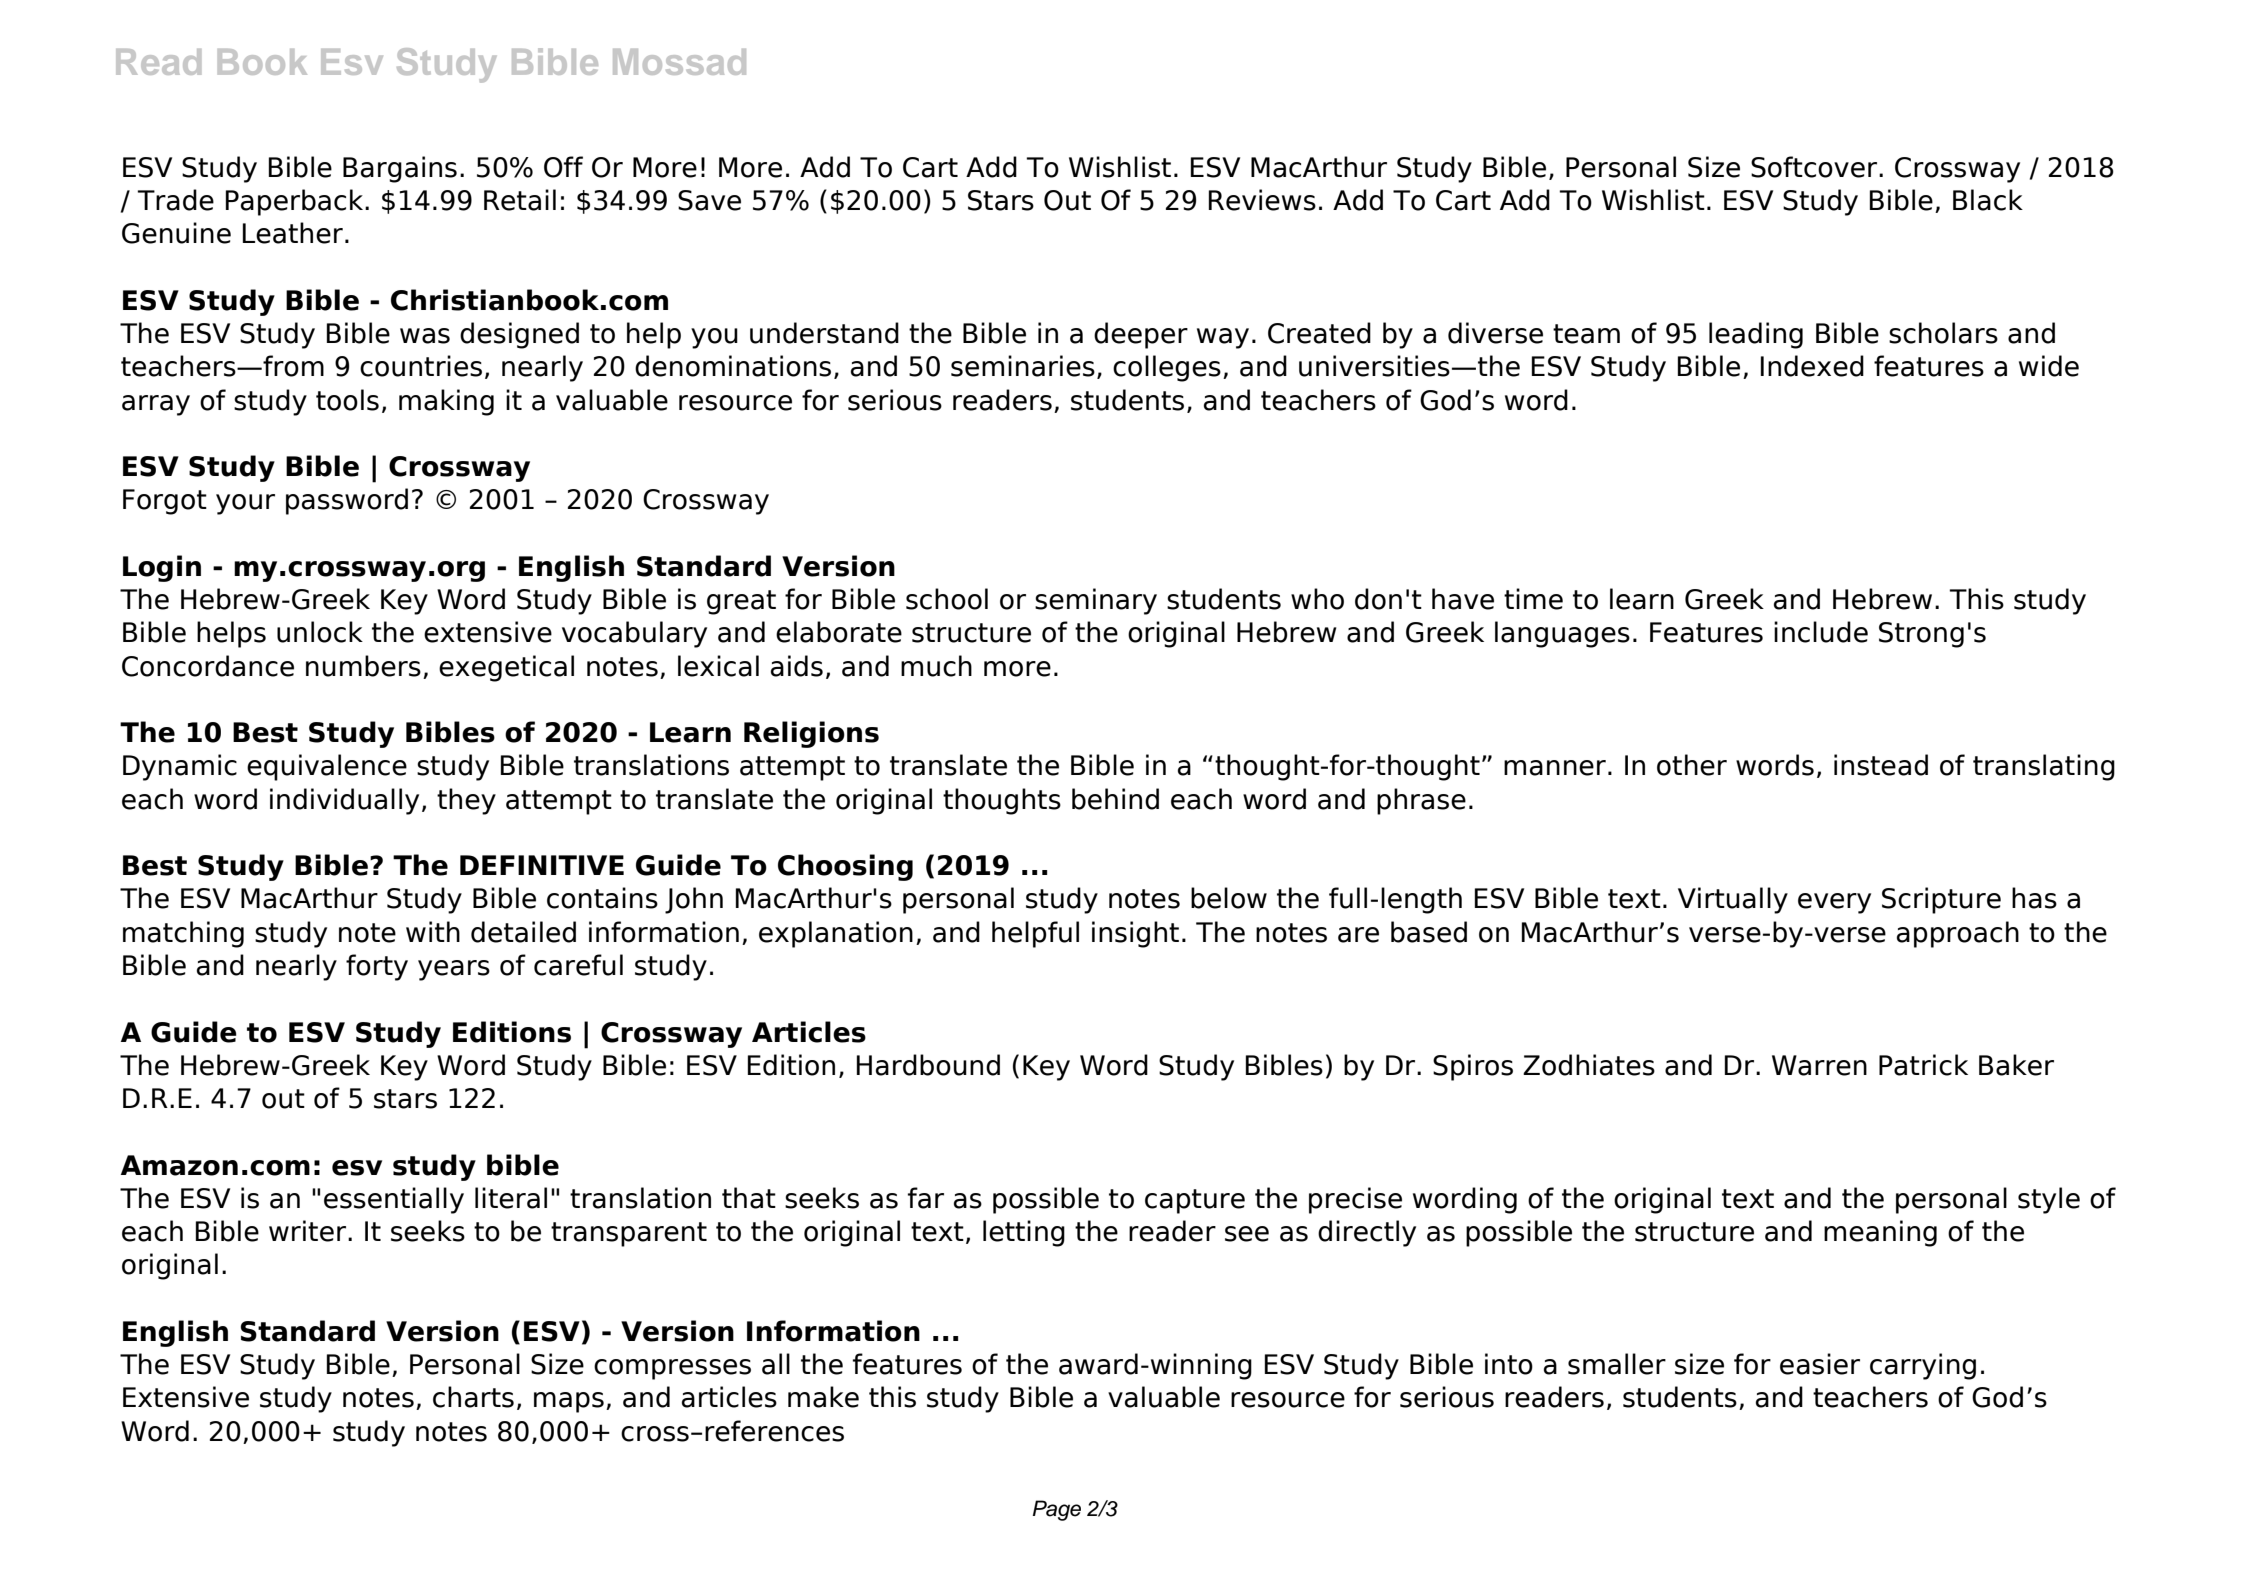 This screenshot has height=1584, width=2241. Describe the element at coordinates (473, 1397) in the screenshot. I see `charts` at that location.
